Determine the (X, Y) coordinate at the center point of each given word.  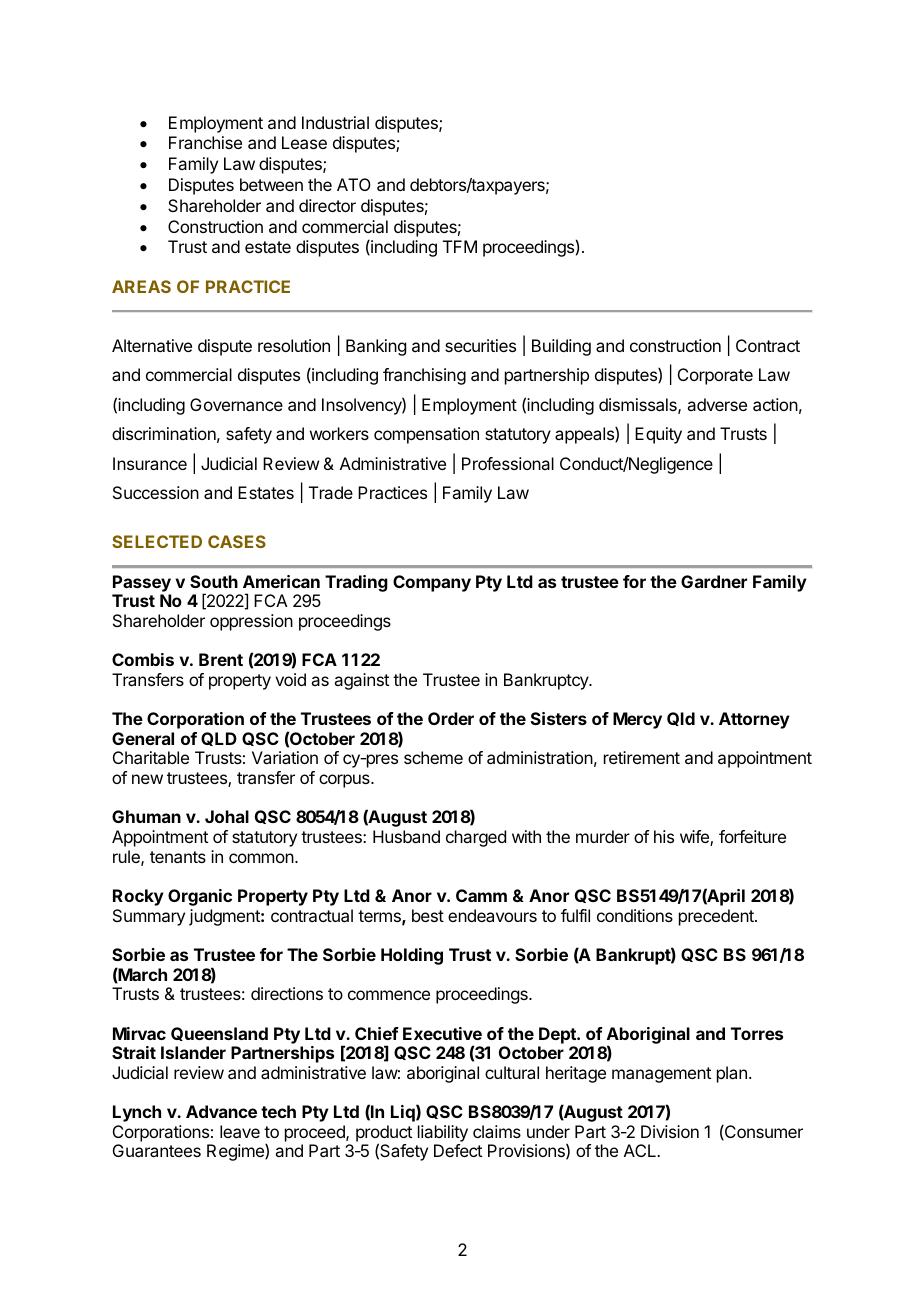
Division (670, 1131)
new (147, 779)
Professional (508, 463)
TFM (460, 246)
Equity (658, 435)
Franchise (205, 142)
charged (476, 838)
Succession (156, 492)
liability (443, 1133)
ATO (354, 184)
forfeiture (752, 836)
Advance (221, 1111)
